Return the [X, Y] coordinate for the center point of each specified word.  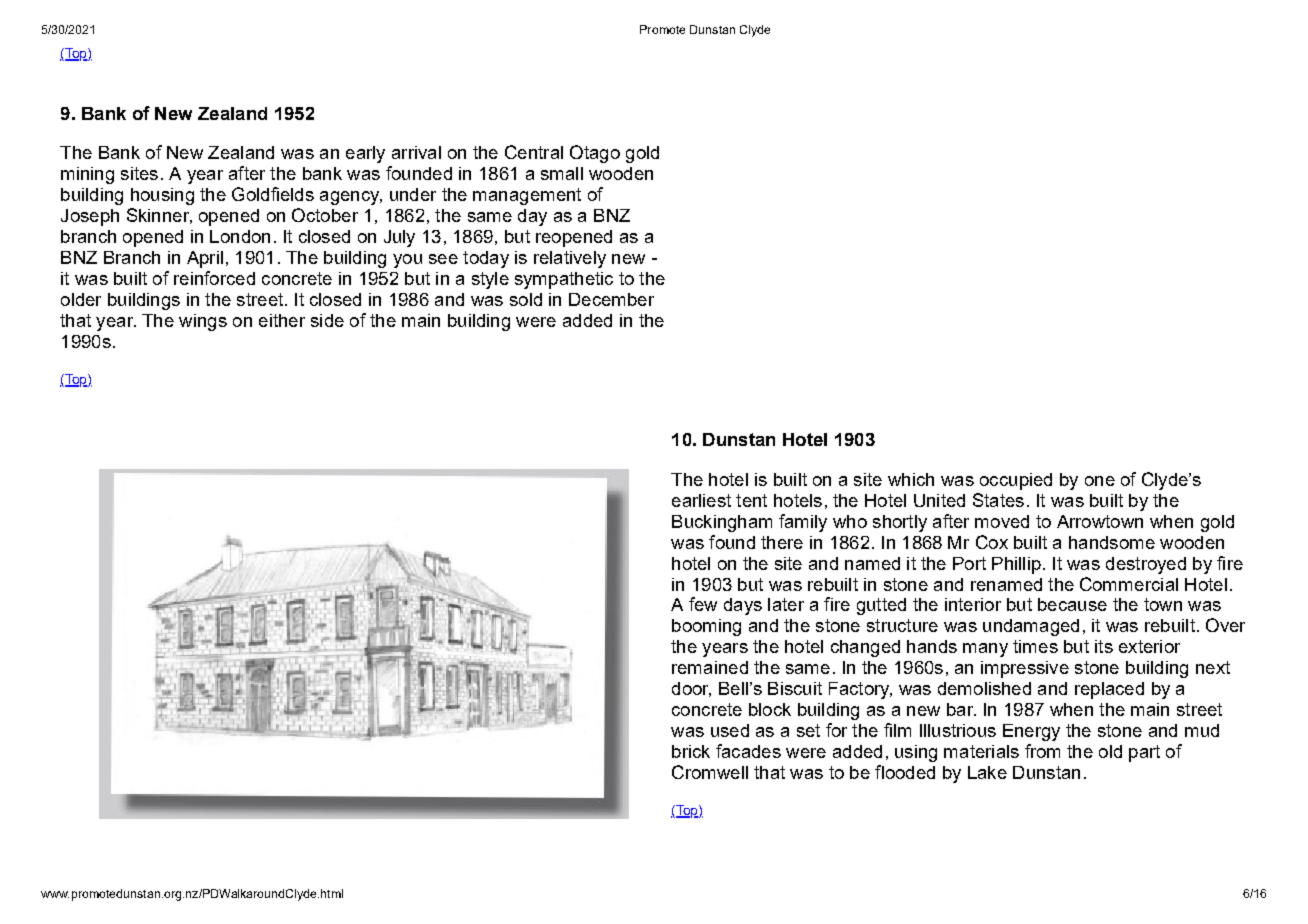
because [1072, 604]
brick [691, 751]
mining [87, 175]
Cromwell [710, 772]
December [611, 299]
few [703, 604]
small [562, 173]
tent [751, 500]
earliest [701, 500]
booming [706, 627]
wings [203, 322]
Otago [595, 154]
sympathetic [564, 280]
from [1042, 751]
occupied [1016, 481]
